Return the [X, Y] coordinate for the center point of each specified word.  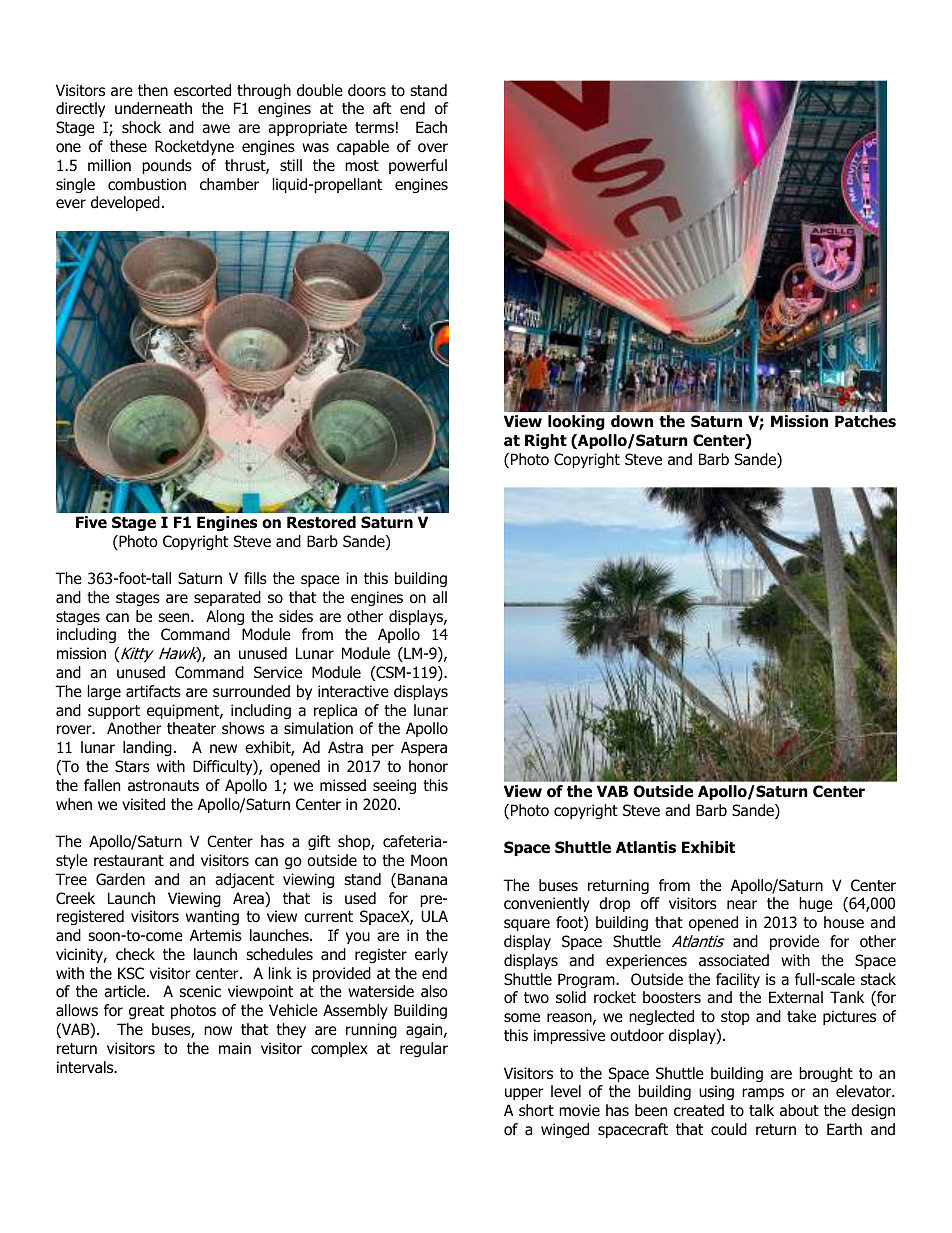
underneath [153, 108]
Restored [321, 522]
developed [125, 203]
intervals [86, 1067]
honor [428, 766]
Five [91, 522]
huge [816, 904]
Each [431, 127]
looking [576, 422]
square [527, 925]
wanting [212, 917]
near [742, 905]
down [632, 421]
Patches [865, 421]
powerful [418, 166]
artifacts [153, 691]
